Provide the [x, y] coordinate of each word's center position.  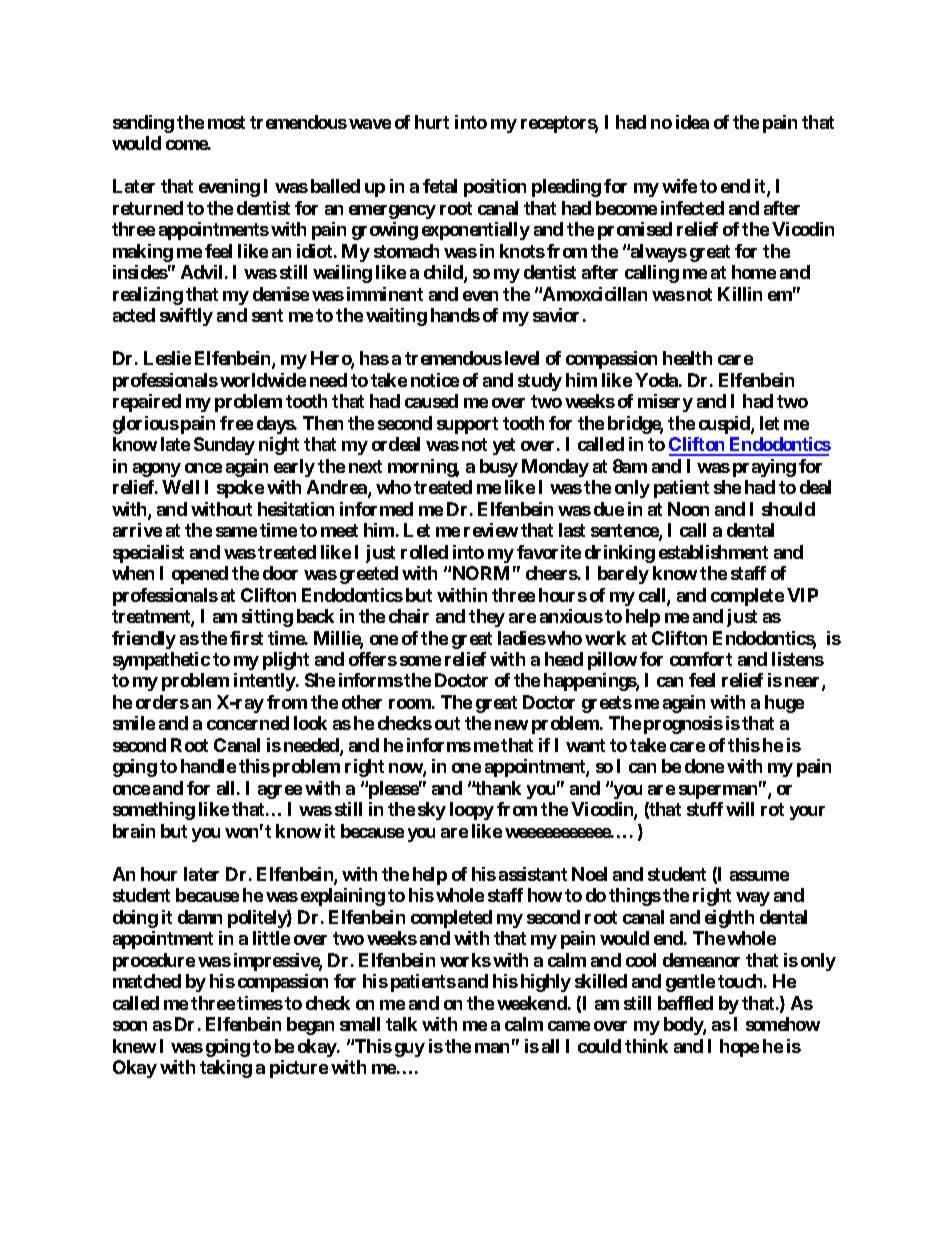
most [226, 122]
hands [455, 315]
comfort [701, 659]
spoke [240, 489]
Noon [688, 509]
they [487, 618]
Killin [740, 294]
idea [692, 122]
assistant [533, 874]
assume [759, 876]
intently [265, 682]
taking [226, 1069]
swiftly [186, 317]
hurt [432, 122]
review [491, 530]
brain [134, 831]
